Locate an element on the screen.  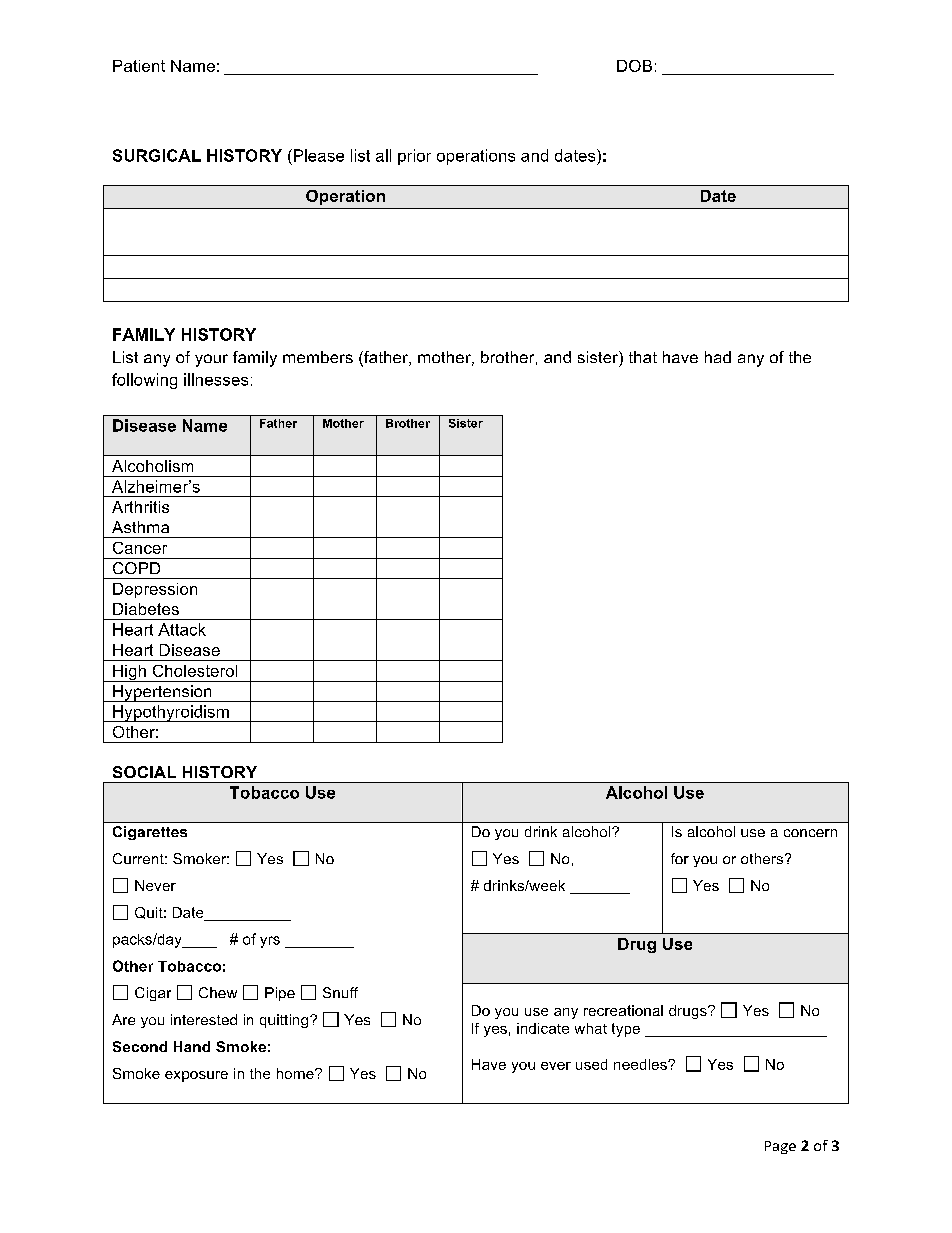
Attack is located at coordinates (182, 629).
